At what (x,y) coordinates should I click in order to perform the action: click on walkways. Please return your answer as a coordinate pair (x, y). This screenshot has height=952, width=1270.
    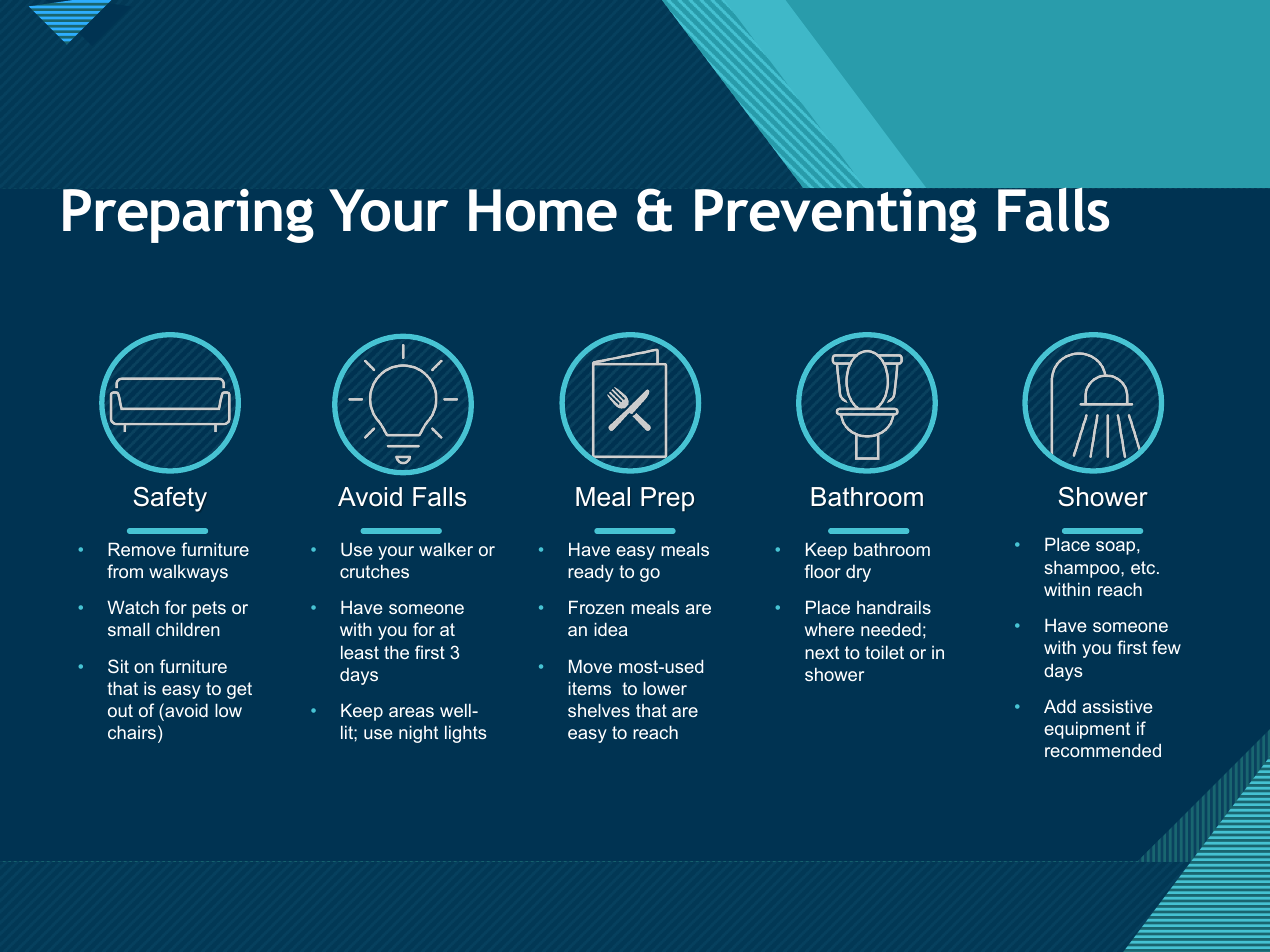
    Looking at the image, I should click on (188, 573).
